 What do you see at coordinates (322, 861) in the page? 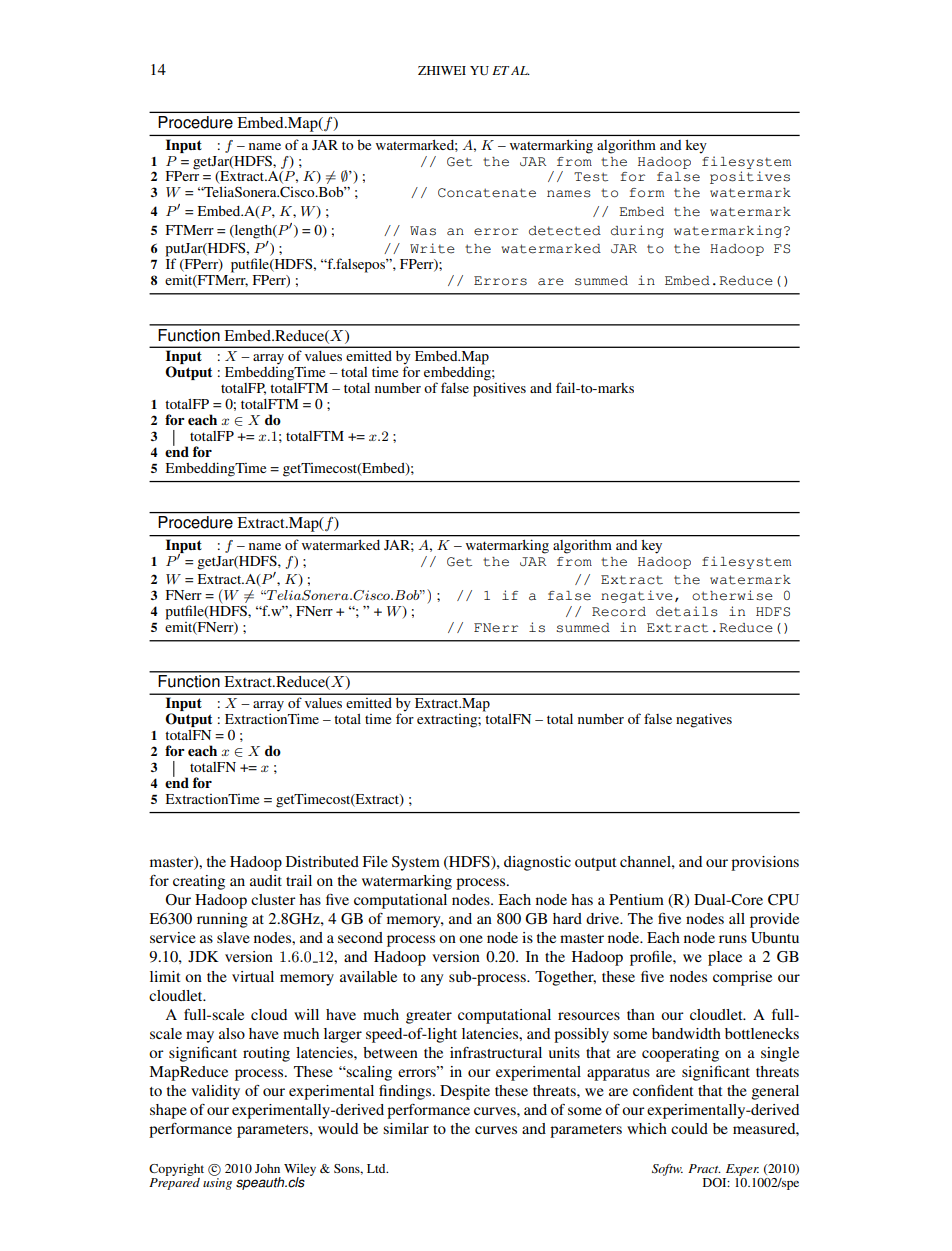
I see `Distributed` at bounding box center [322, 861].
